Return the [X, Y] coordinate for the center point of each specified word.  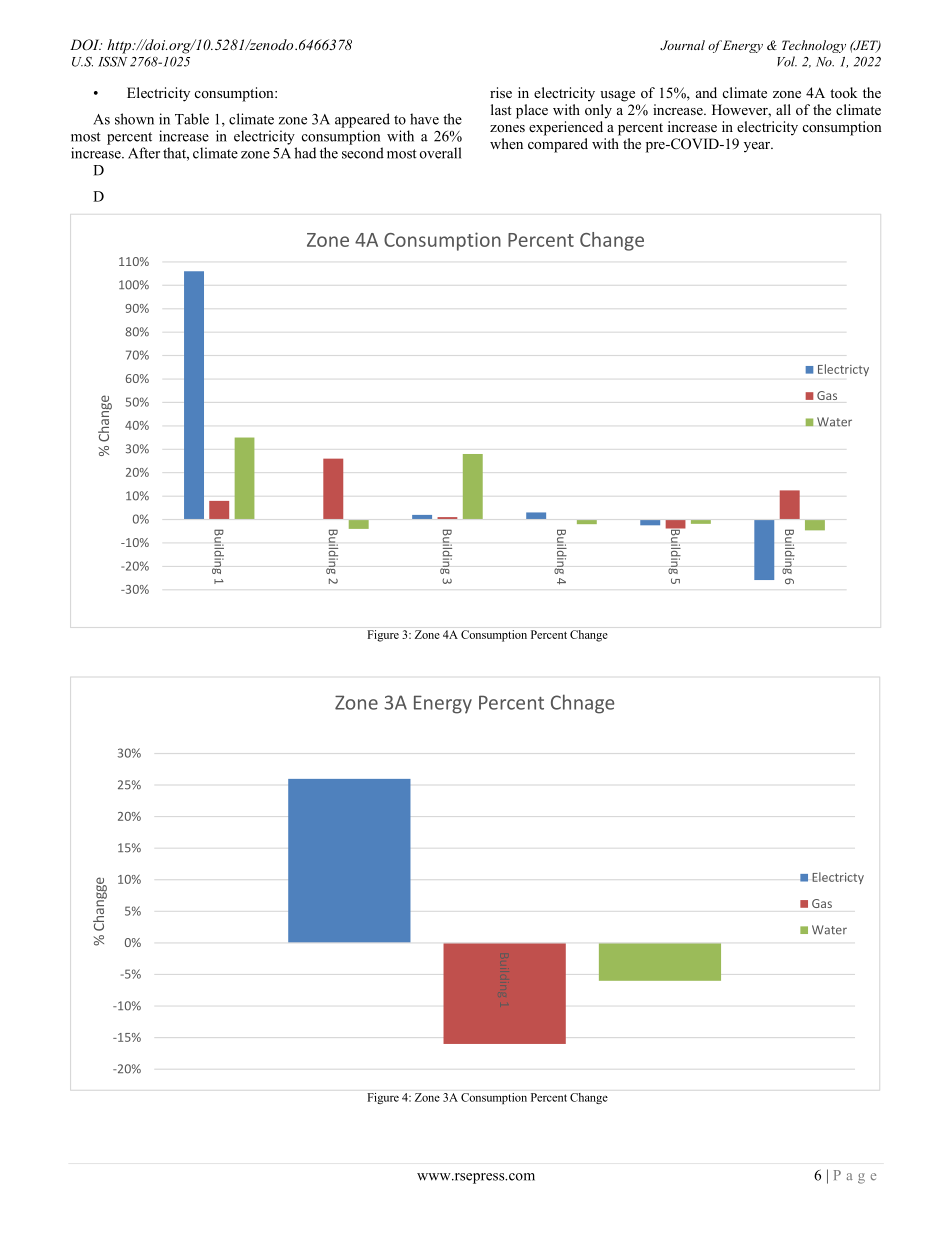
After [144, 153]
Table [192, 119]
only [598, 111]
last [501, 109]
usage [617, 96]
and [706, 92]
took [843, 92]
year [758, 147]
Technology [814, 46]
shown [134, 119]
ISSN [112, 61]
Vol [787, 61]
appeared [362, 120]
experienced [566, 128]
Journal [682, 45]
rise [501, 92]
